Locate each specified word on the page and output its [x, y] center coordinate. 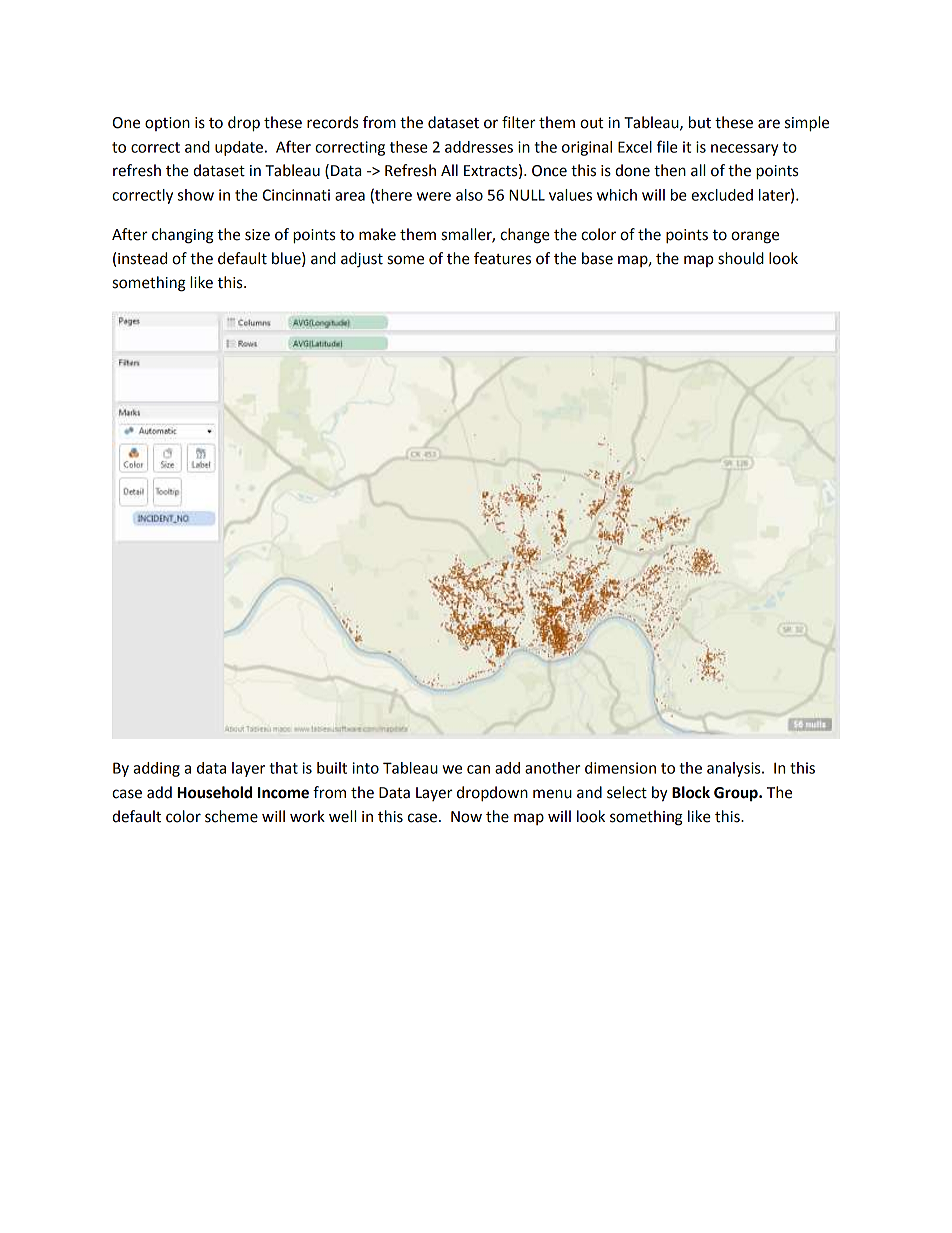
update [239, 148]
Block [691, 792]
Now [466, 817]
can [478, 769]
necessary [744, 150]
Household [215, 792]
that [283, 768]
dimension [620, 768]
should [741, 258]
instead [142, 258]
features [502, 258]
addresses [479, 147]
